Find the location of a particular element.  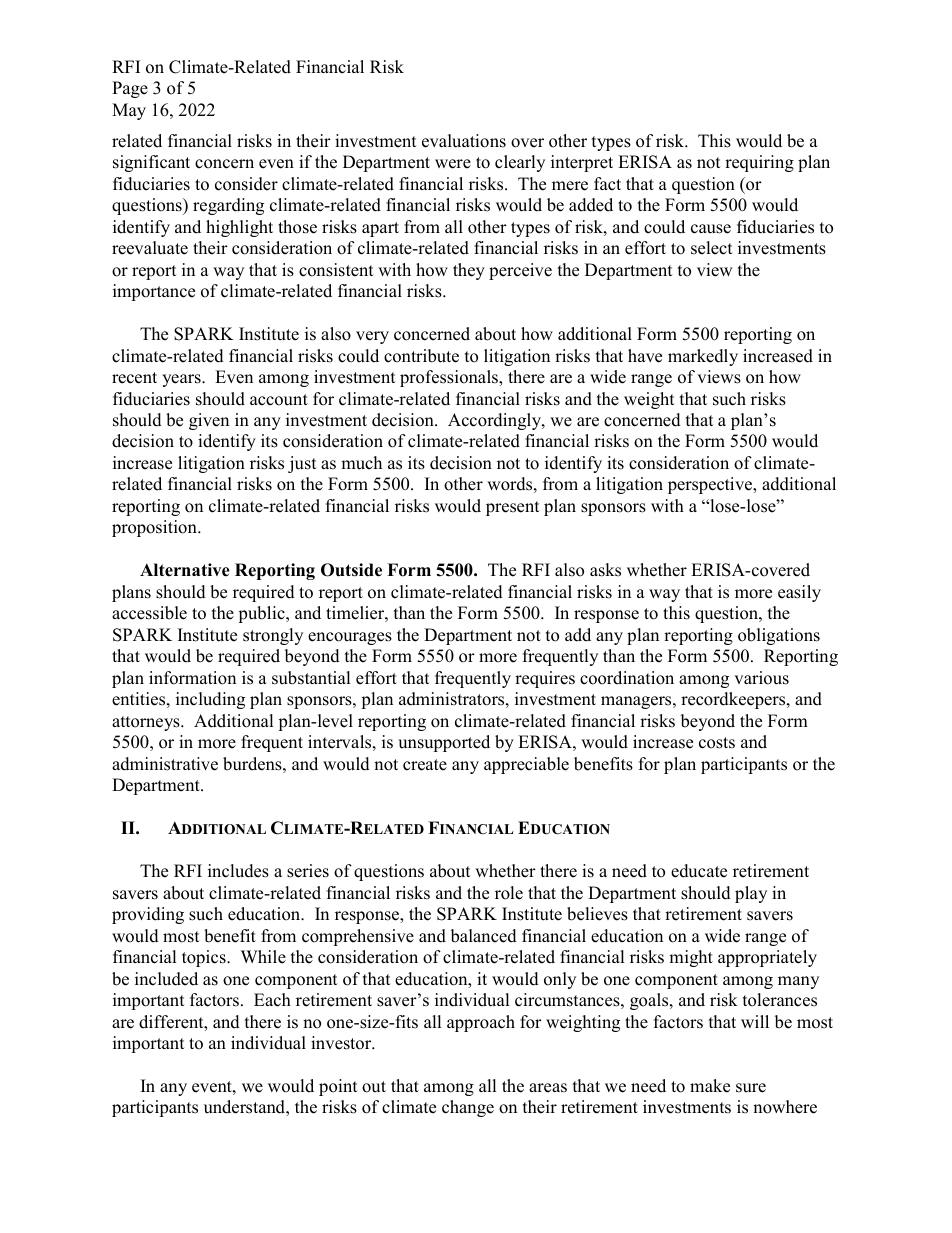

including is located at coordinates (210, 700).
